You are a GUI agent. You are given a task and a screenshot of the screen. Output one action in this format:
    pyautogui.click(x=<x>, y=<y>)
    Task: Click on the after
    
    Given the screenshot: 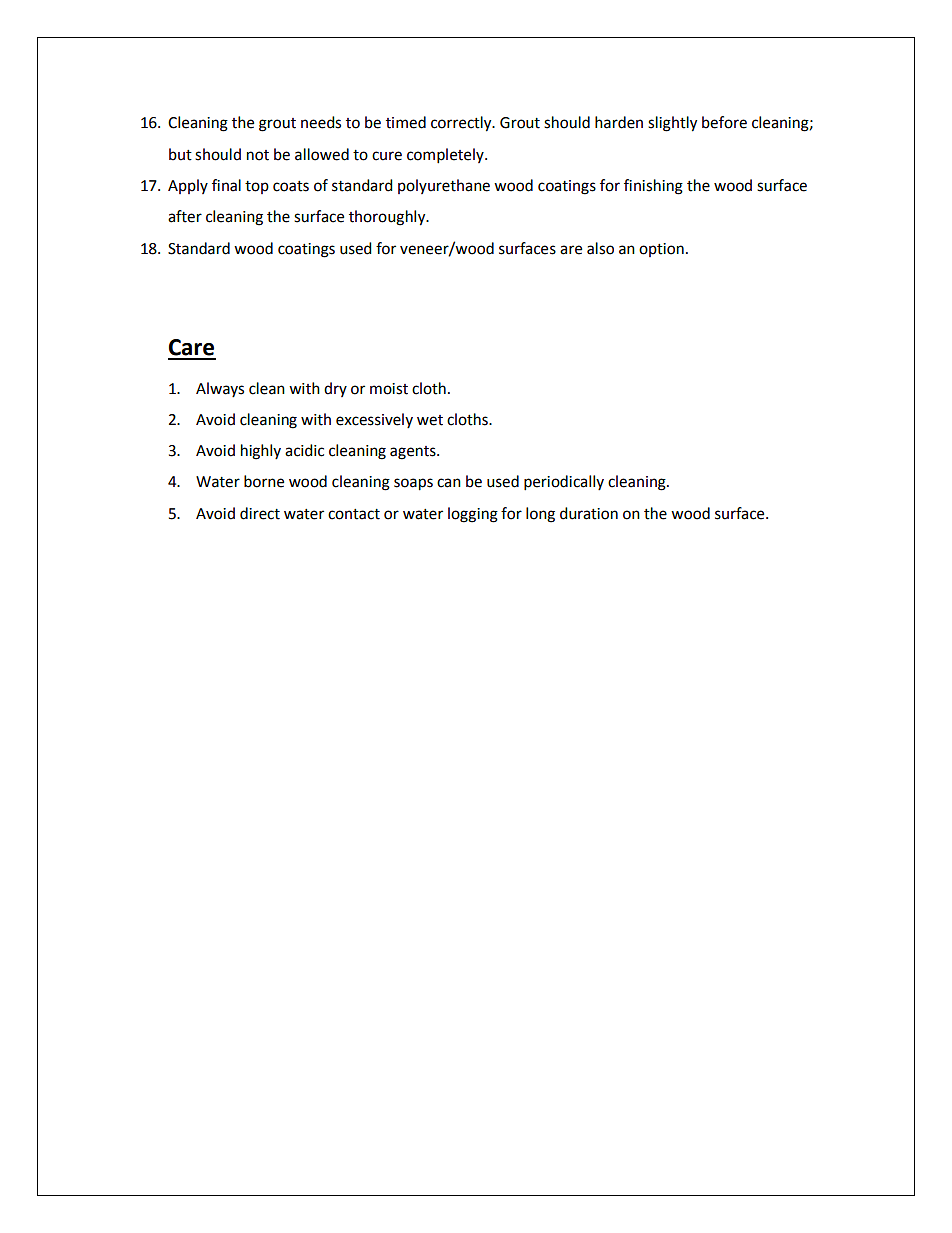 What is the action you would take?
    pyautogui.click(x=185, y=216)
